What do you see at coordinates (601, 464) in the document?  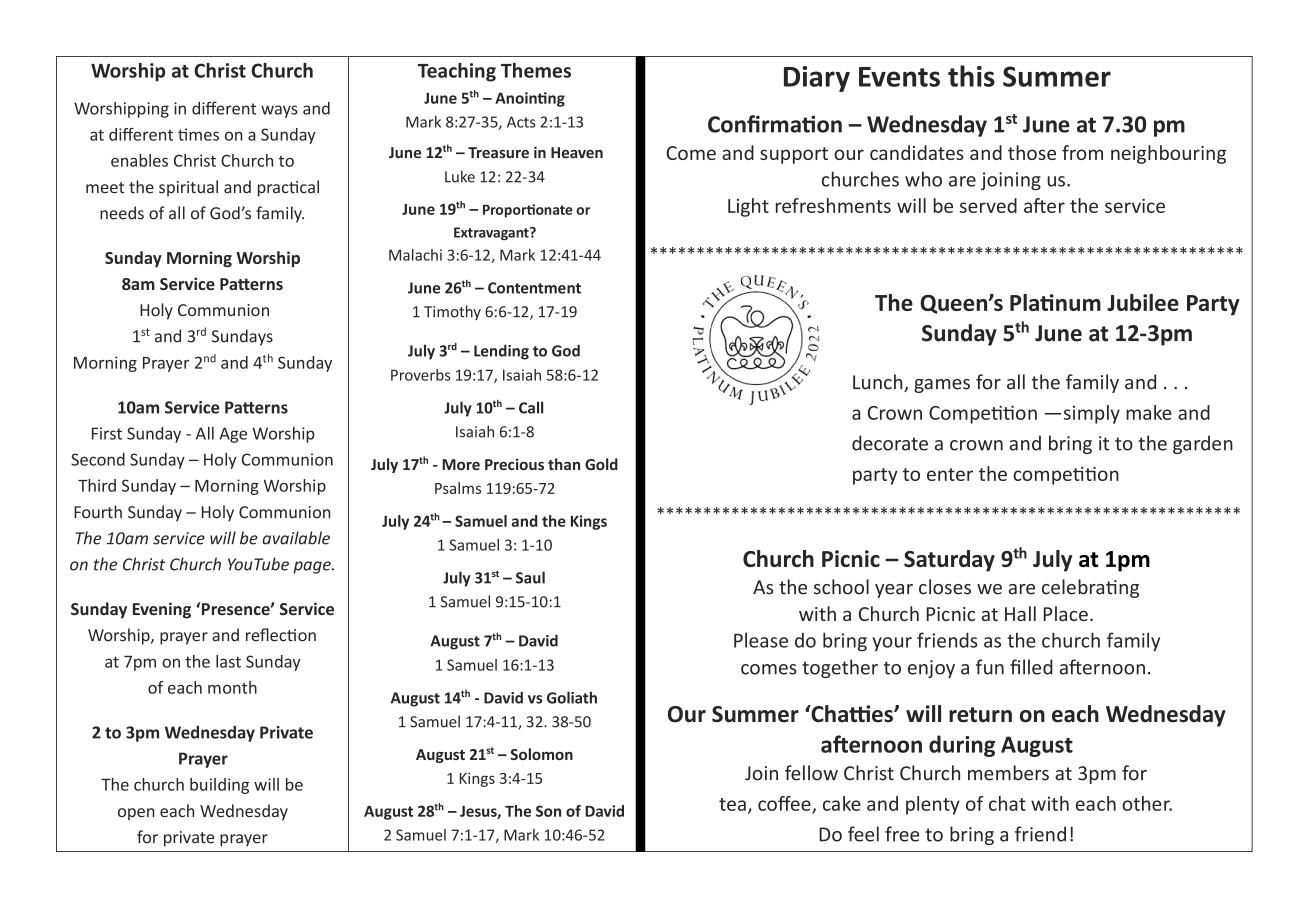 I see `Gold` at bounding box center [601, 464].
